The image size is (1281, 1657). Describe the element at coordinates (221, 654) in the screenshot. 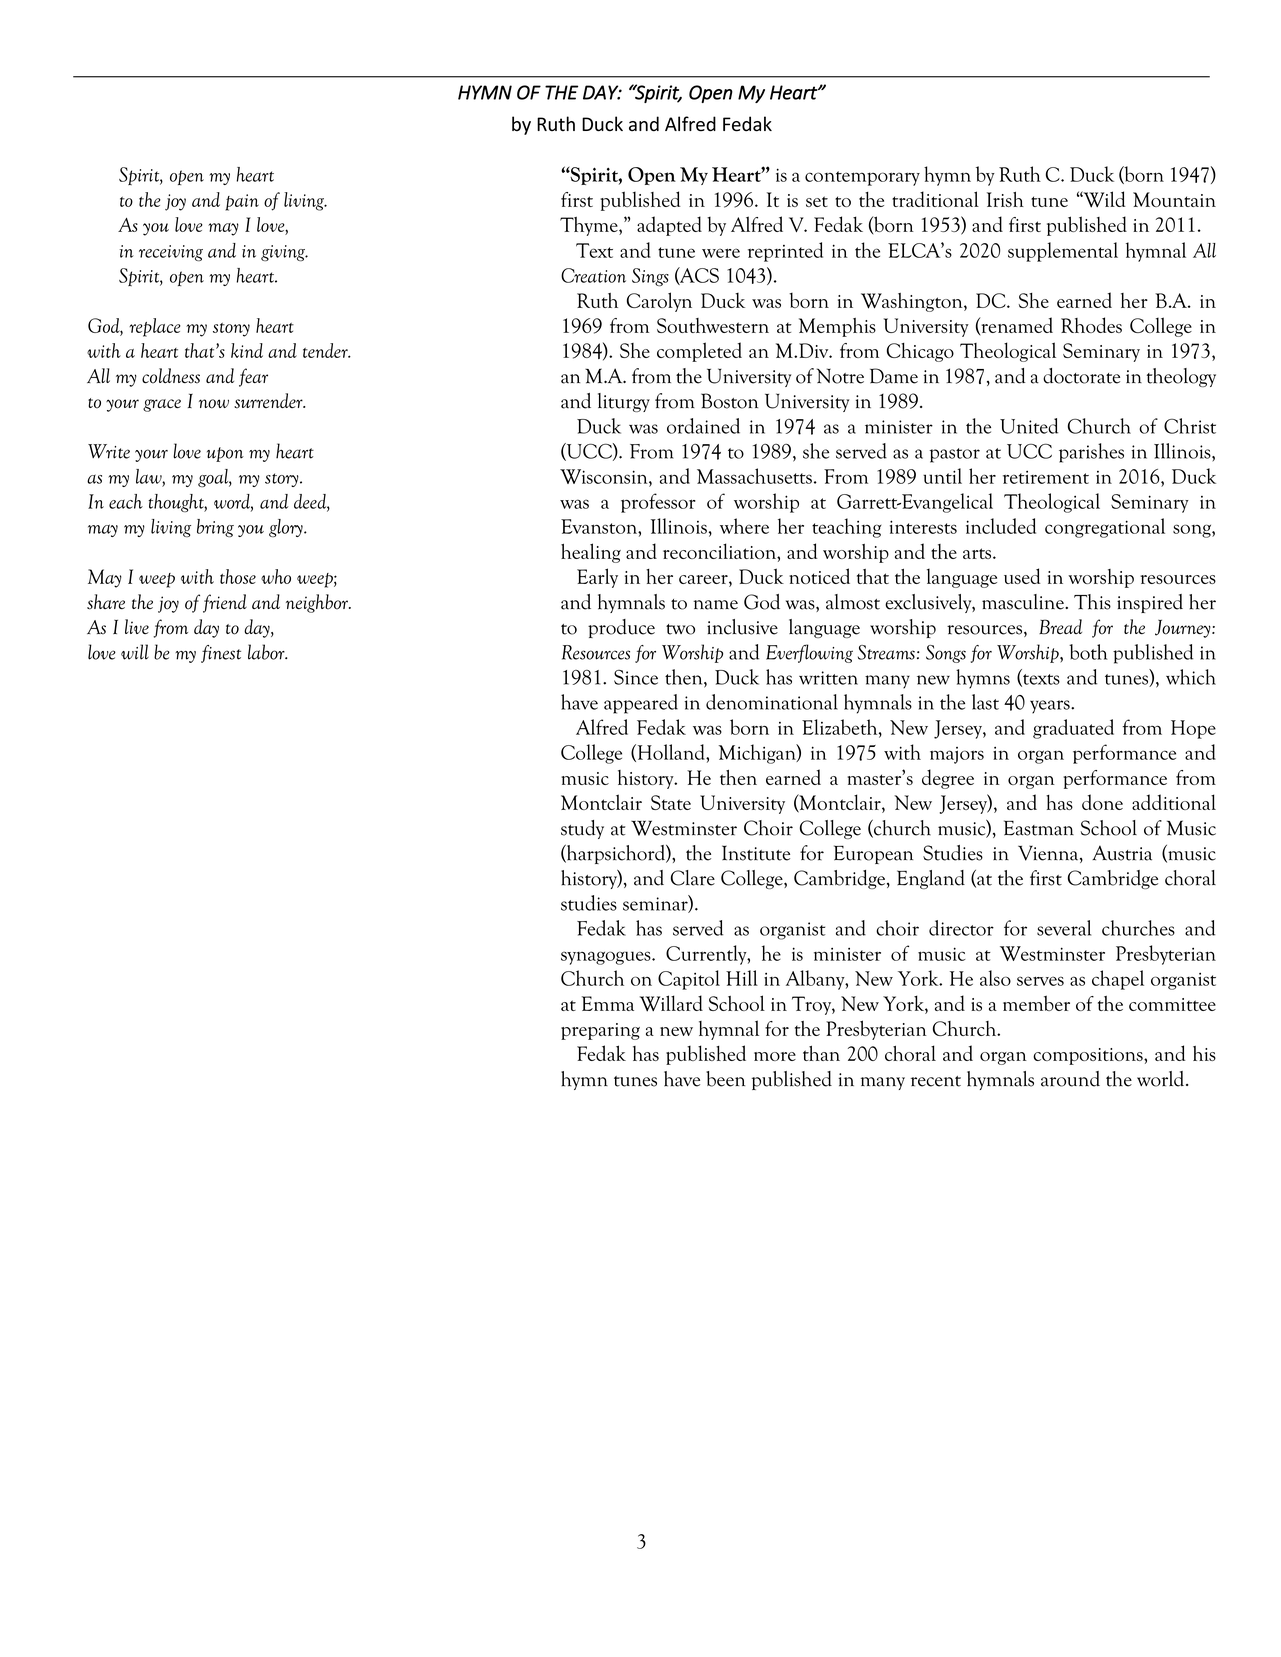

I see `finest` at that location.
